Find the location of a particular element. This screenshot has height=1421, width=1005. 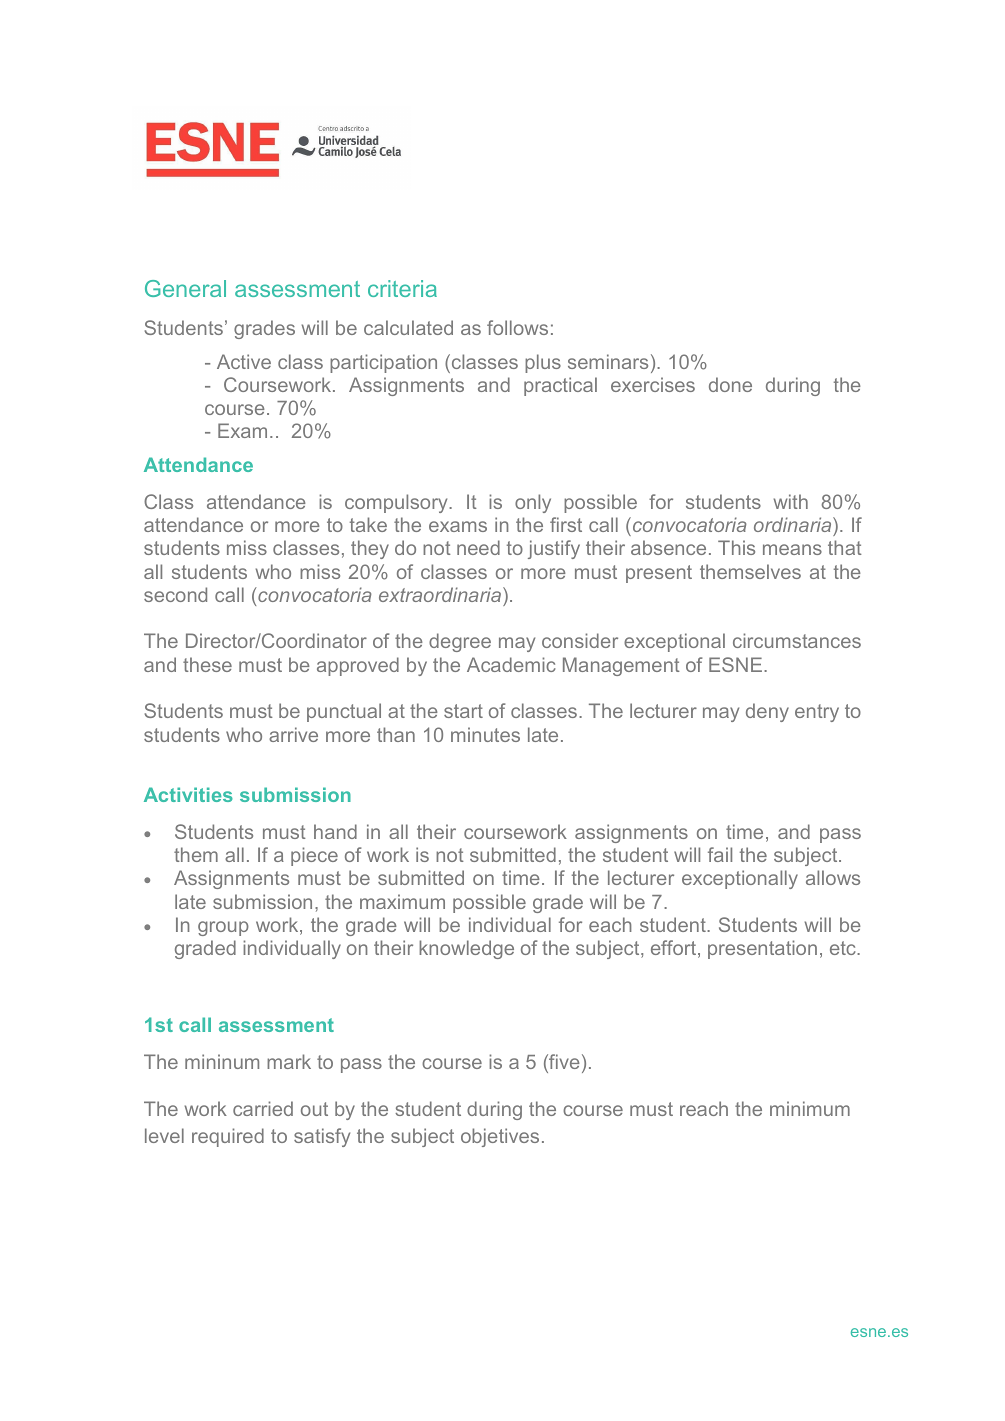

five is located at coordinates (563, 1063).
